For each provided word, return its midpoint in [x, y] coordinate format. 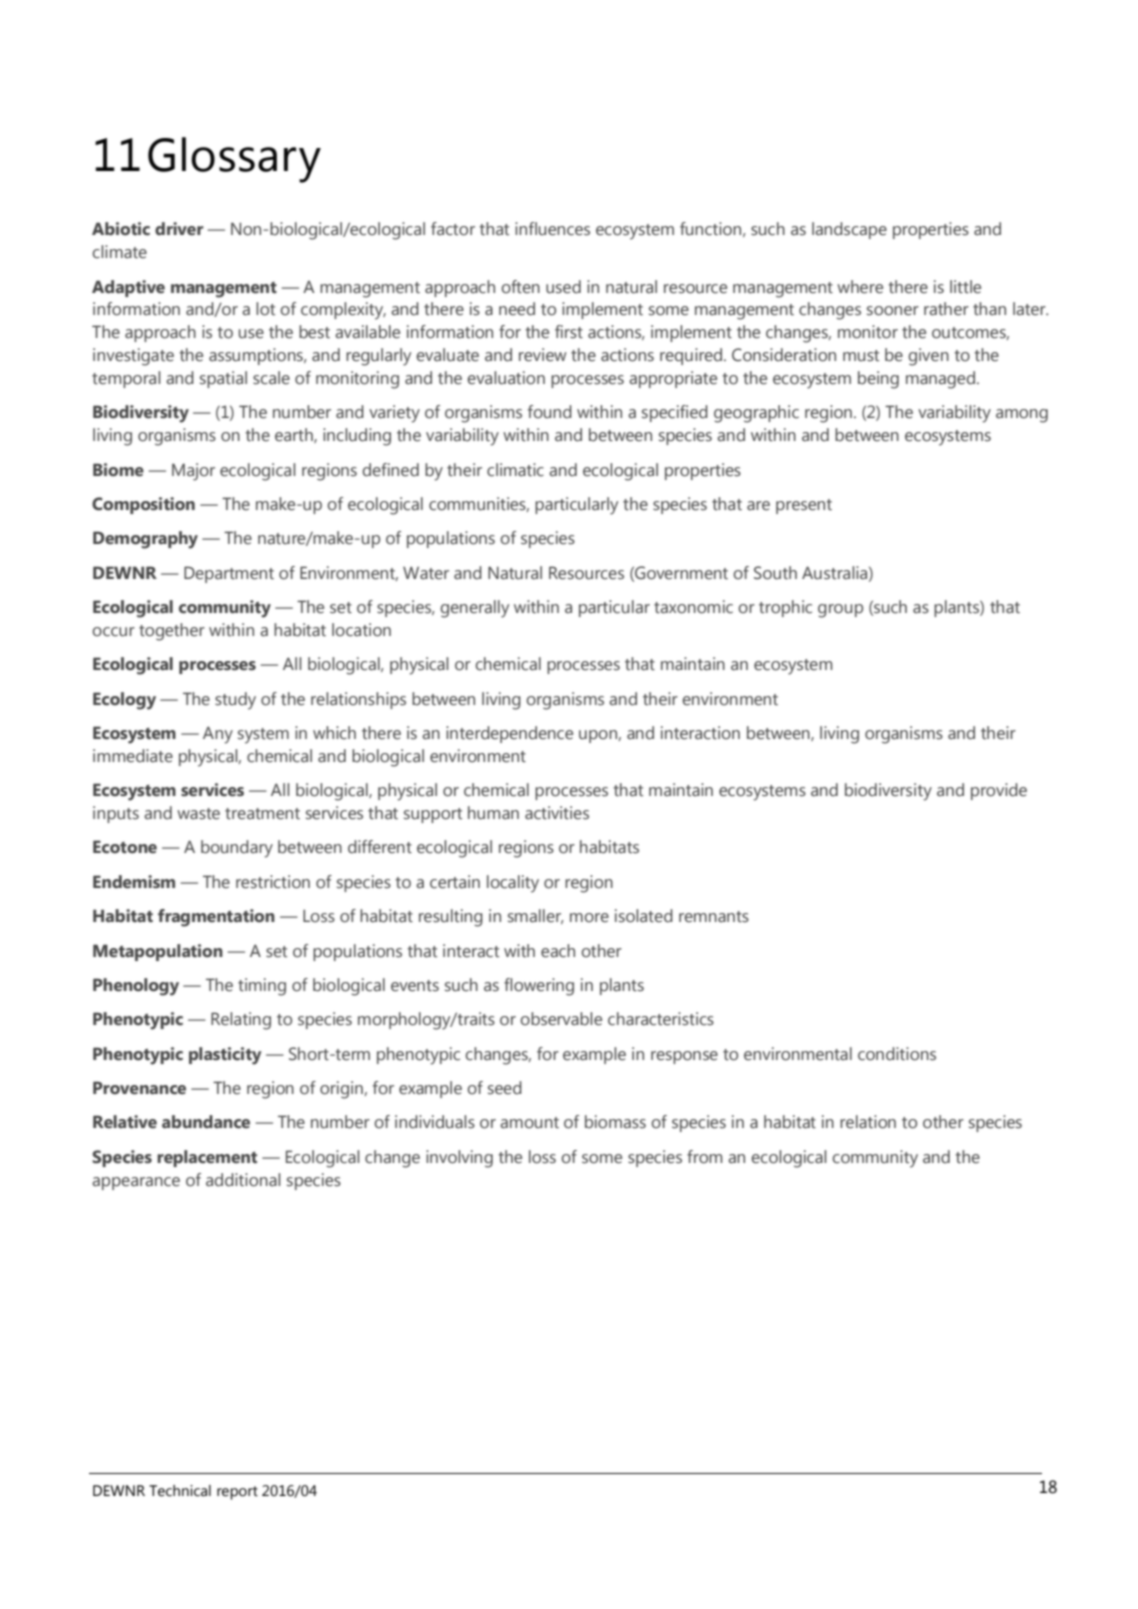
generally [474, 609]
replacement [207, 1158]
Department [229, 574]
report [237, 1493]
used [563, 287]
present [804, 506]
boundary [237, 849]
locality [513, 884]
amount [529, 1123]
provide [999, 791]
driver [179, 229]
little [965, 287]
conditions [897, 1054]
